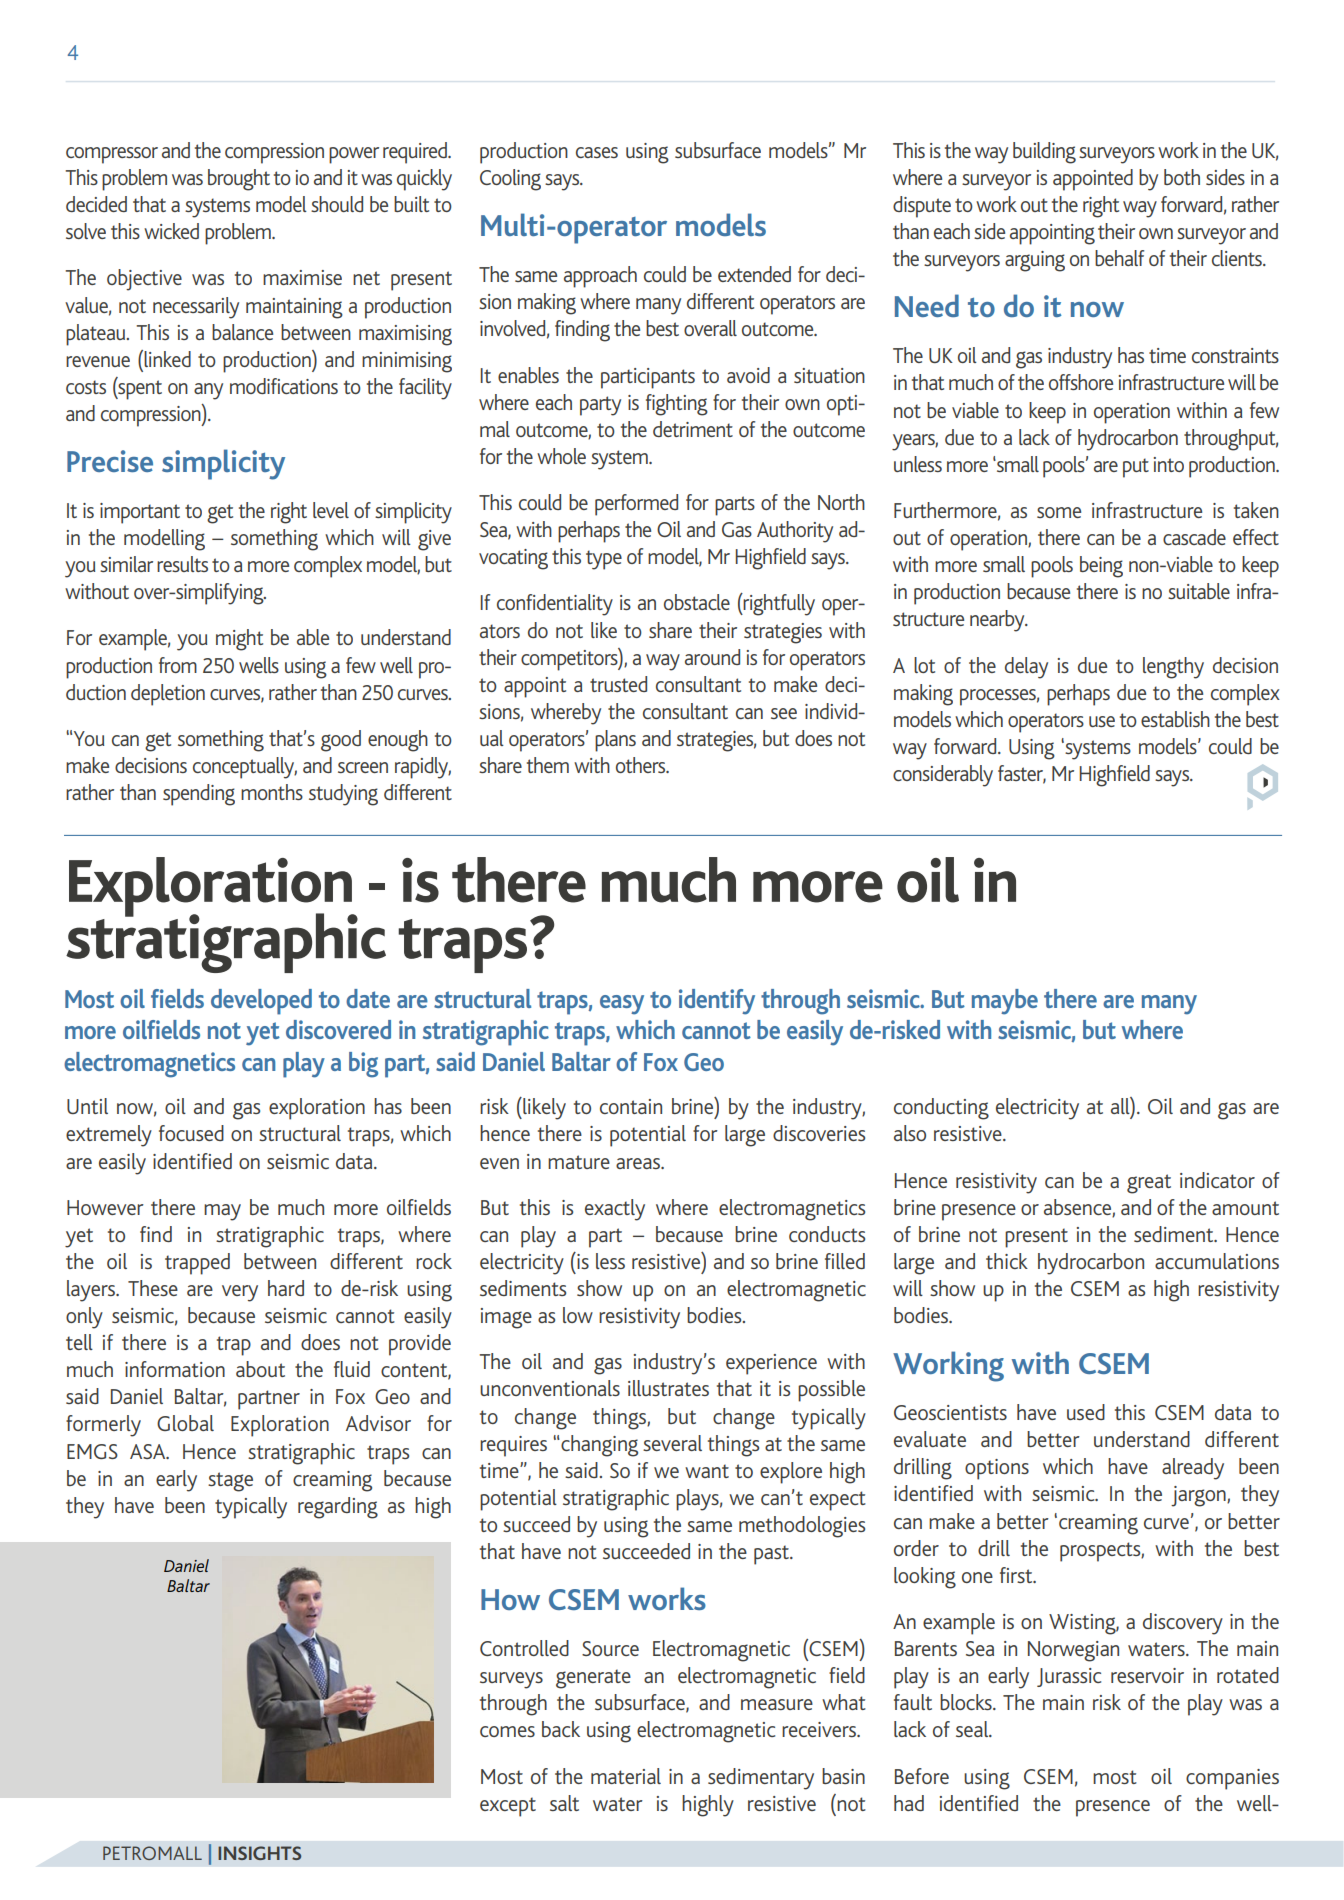  Describe the element at coordinates (597, 152) in the document. I see `cases` at that location.
